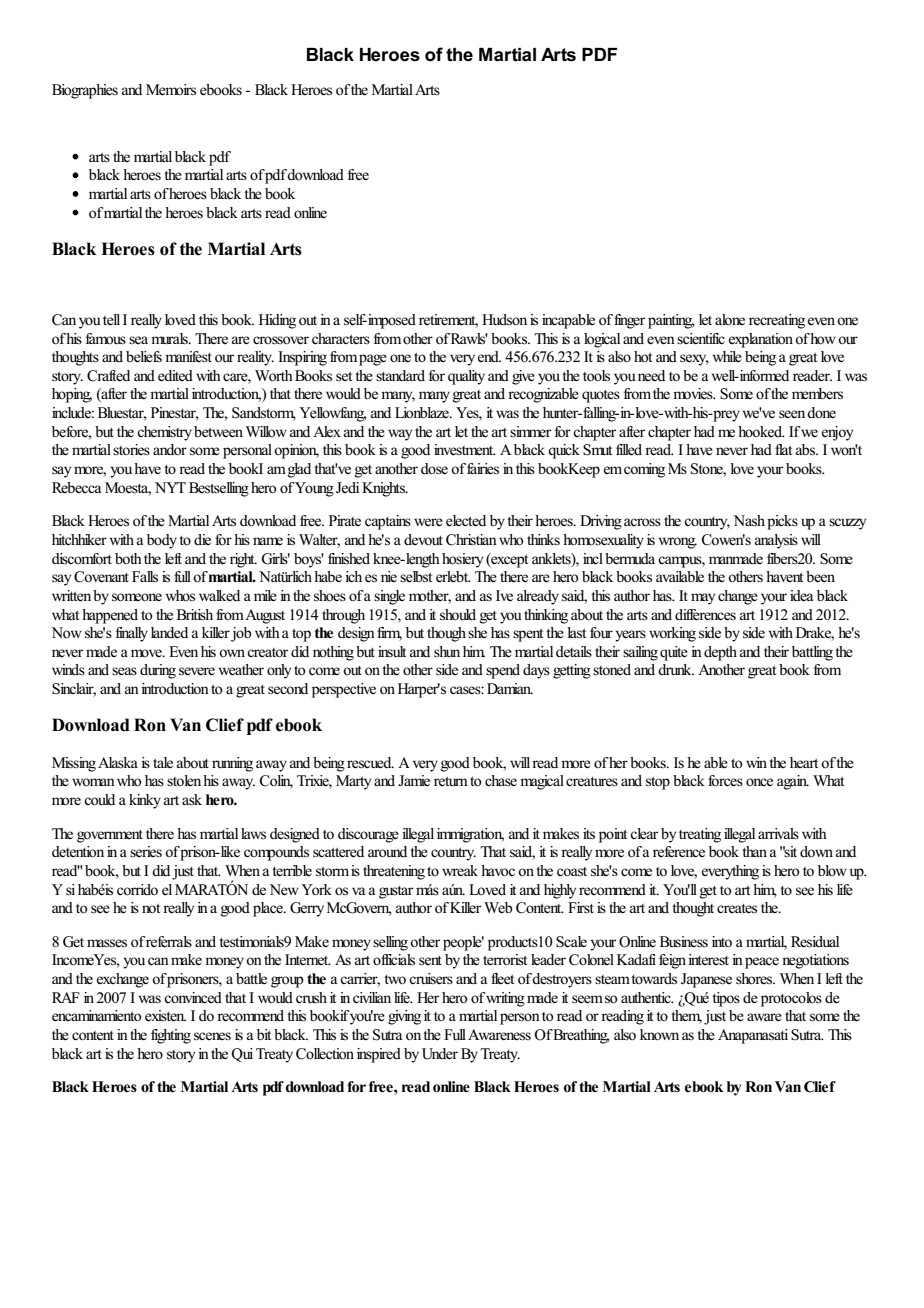 Image resolution: width=924 pixels, height=1308 pixels. I want to click on forces, so click(725, 781).
